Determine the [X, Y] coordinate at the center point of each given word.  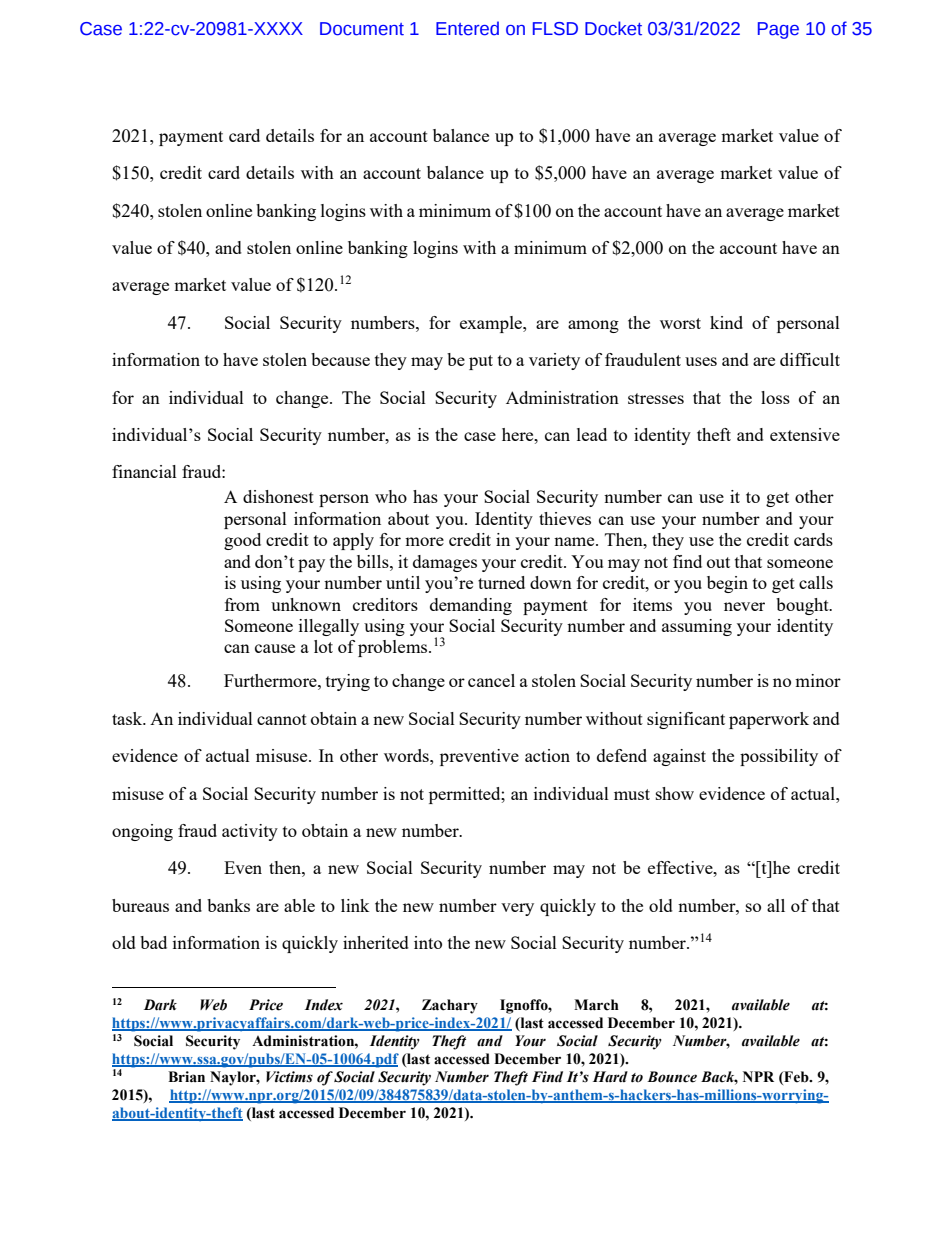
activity [250, 832]
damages [445, 563]
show [675, 793]
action [547, 755]
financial [144, 471]
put [481, 362]
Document [362, 29]
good [242, 541]
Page [778, 30]
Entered [467, 28]
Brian [186, 1077]
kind [726, 322]
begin [727, 584]
